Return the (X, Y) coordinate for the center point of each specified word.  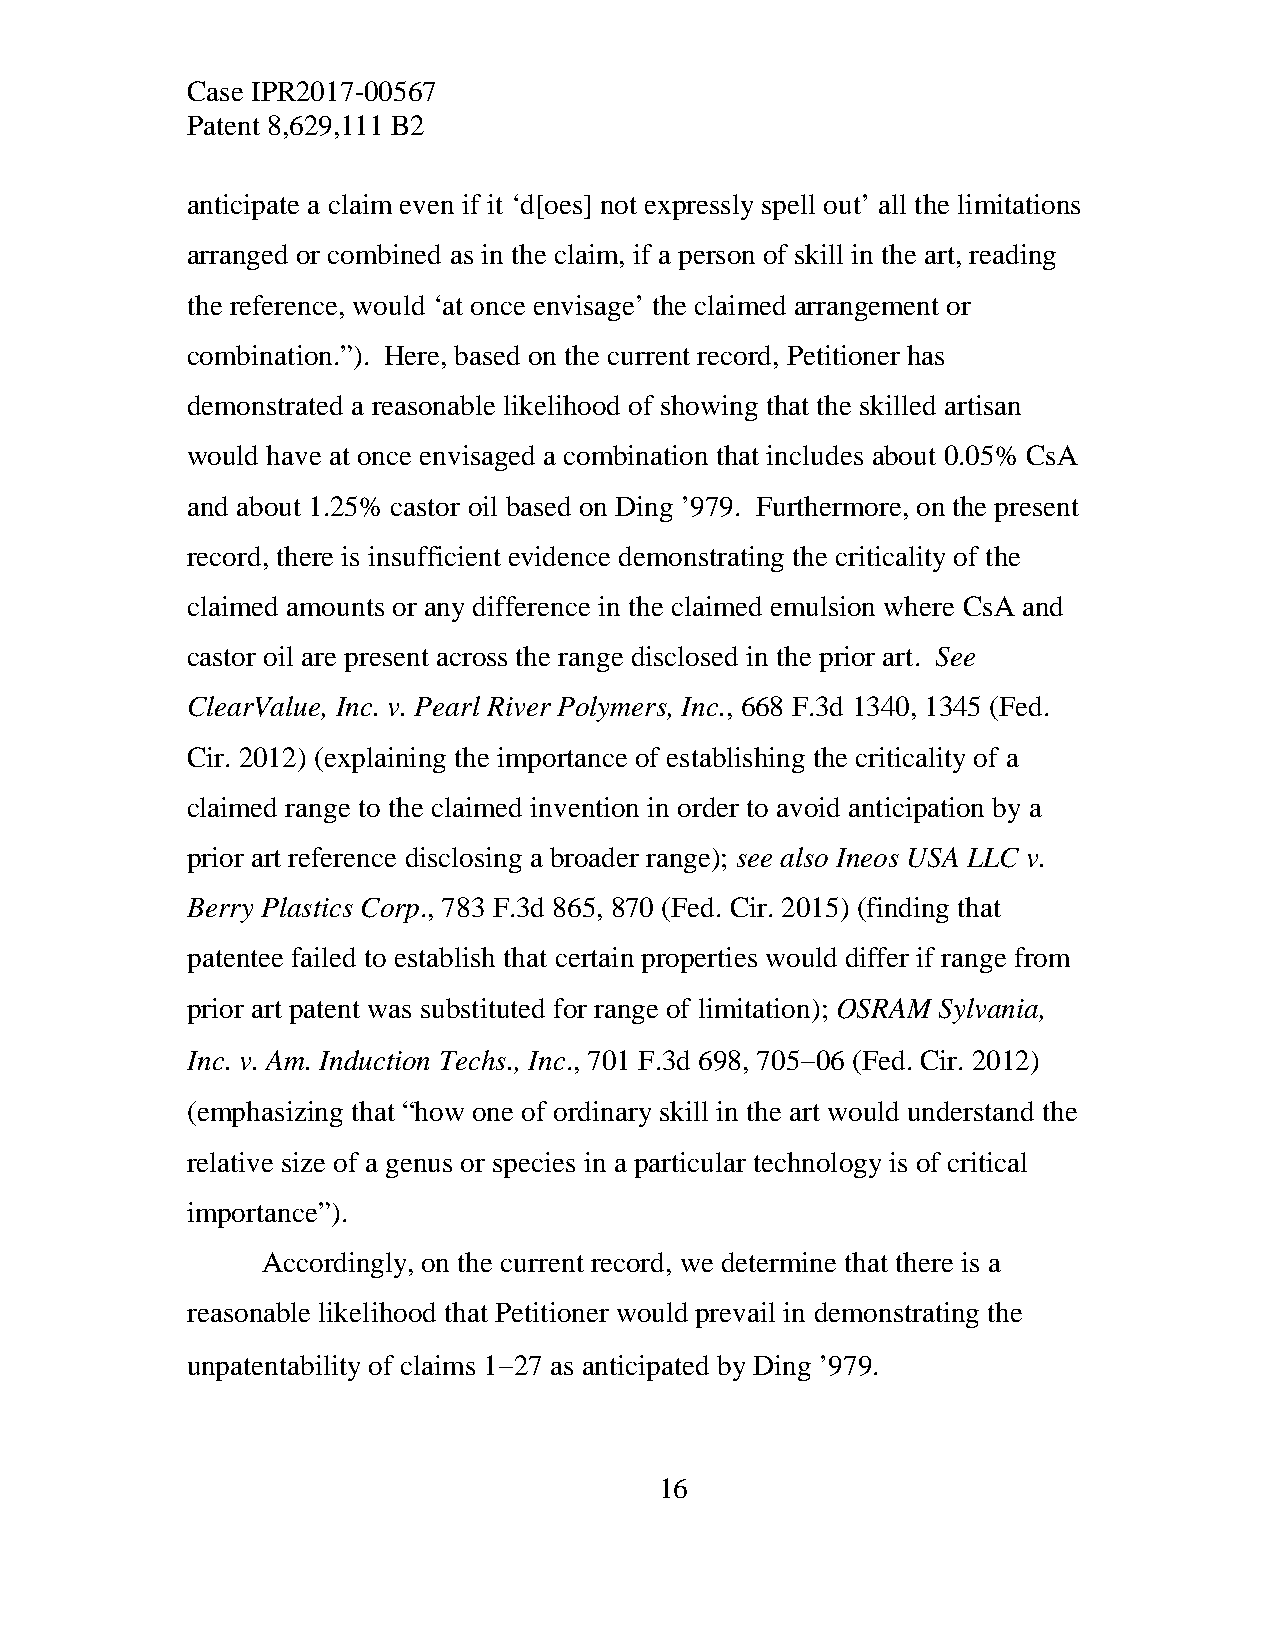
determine (779, 1262)
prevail (735, 1315)
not (619, 205)
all (892, 204)
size (303, 1162)
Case (215, 91)
